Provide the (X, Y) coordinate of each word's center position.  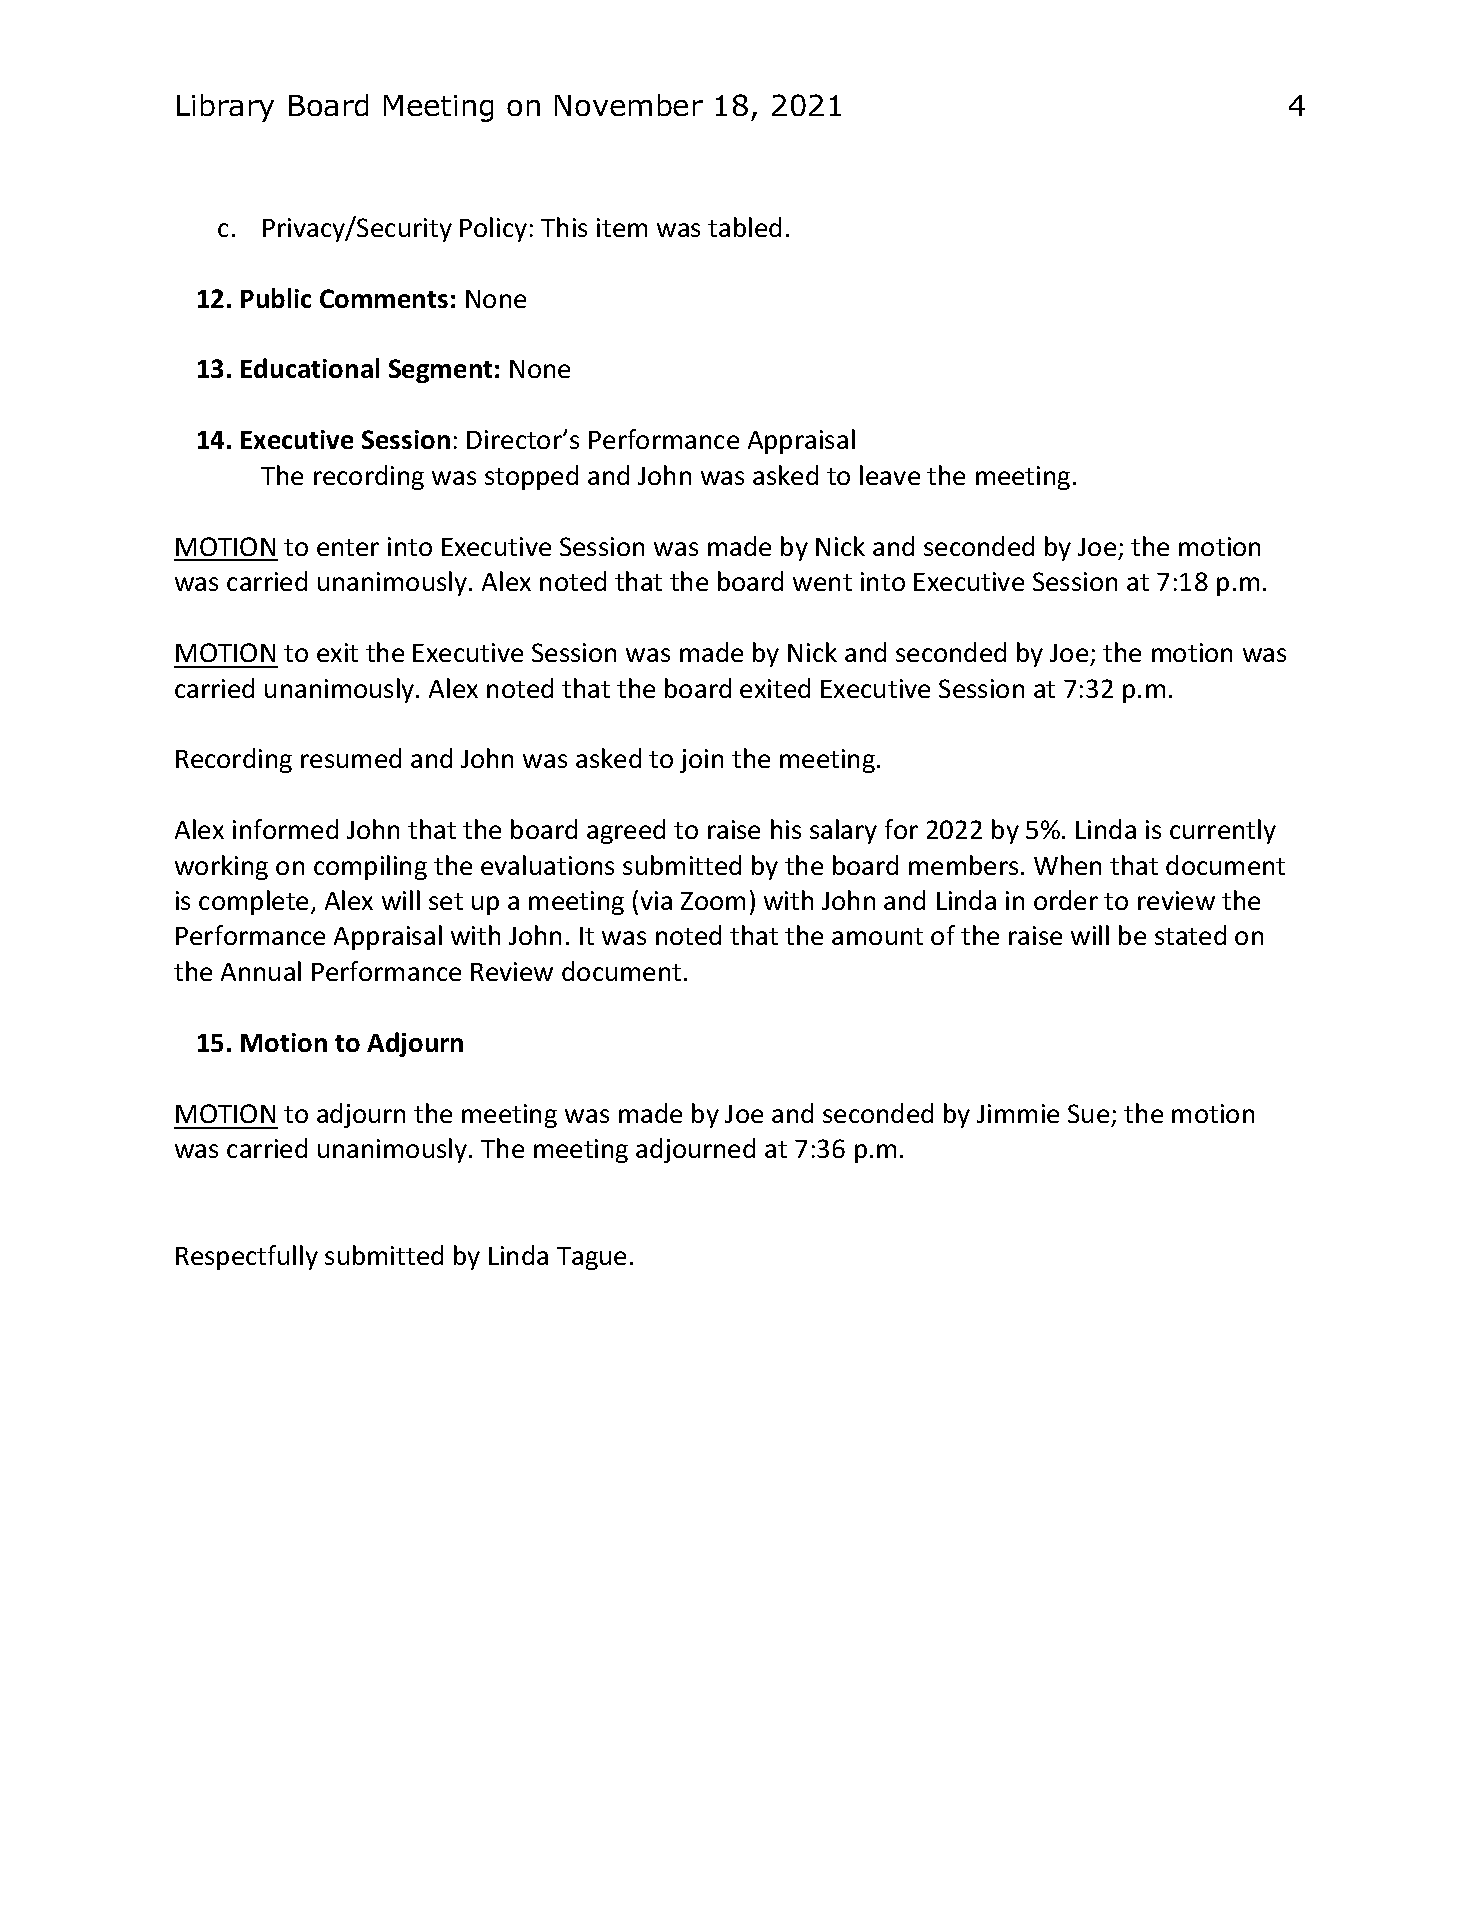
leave (890, 475)
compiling (370, 867)
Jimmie (1018, 1113)
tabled (744, 227)
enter (348, 547)
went (822, 582)
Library (225, 108)
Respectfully (247, 1257)
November (629, 105)
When (1067, 865)
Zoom (713, 901)
